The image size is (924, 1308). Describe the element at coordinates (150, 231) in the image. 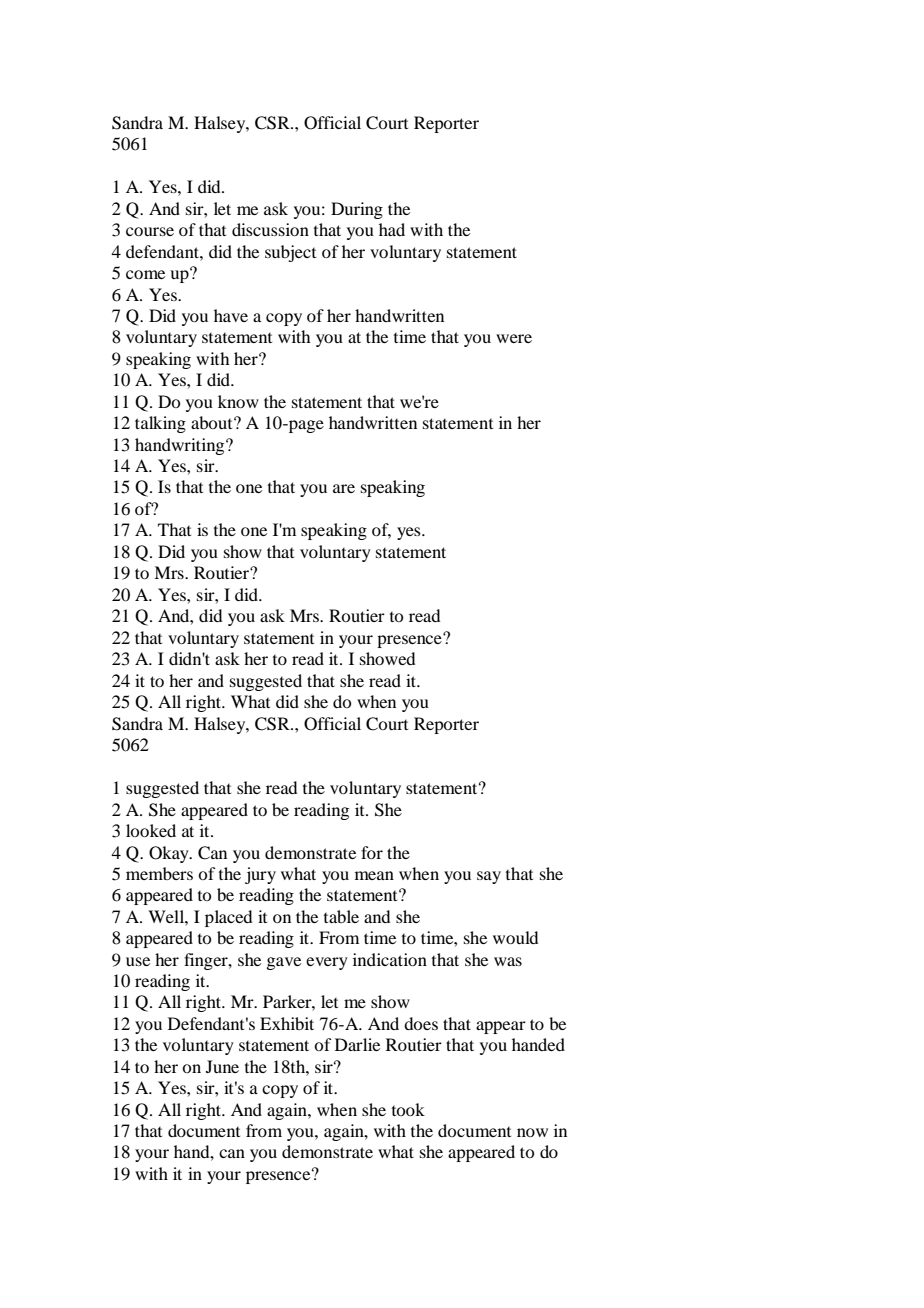

I see `course` at that location.
